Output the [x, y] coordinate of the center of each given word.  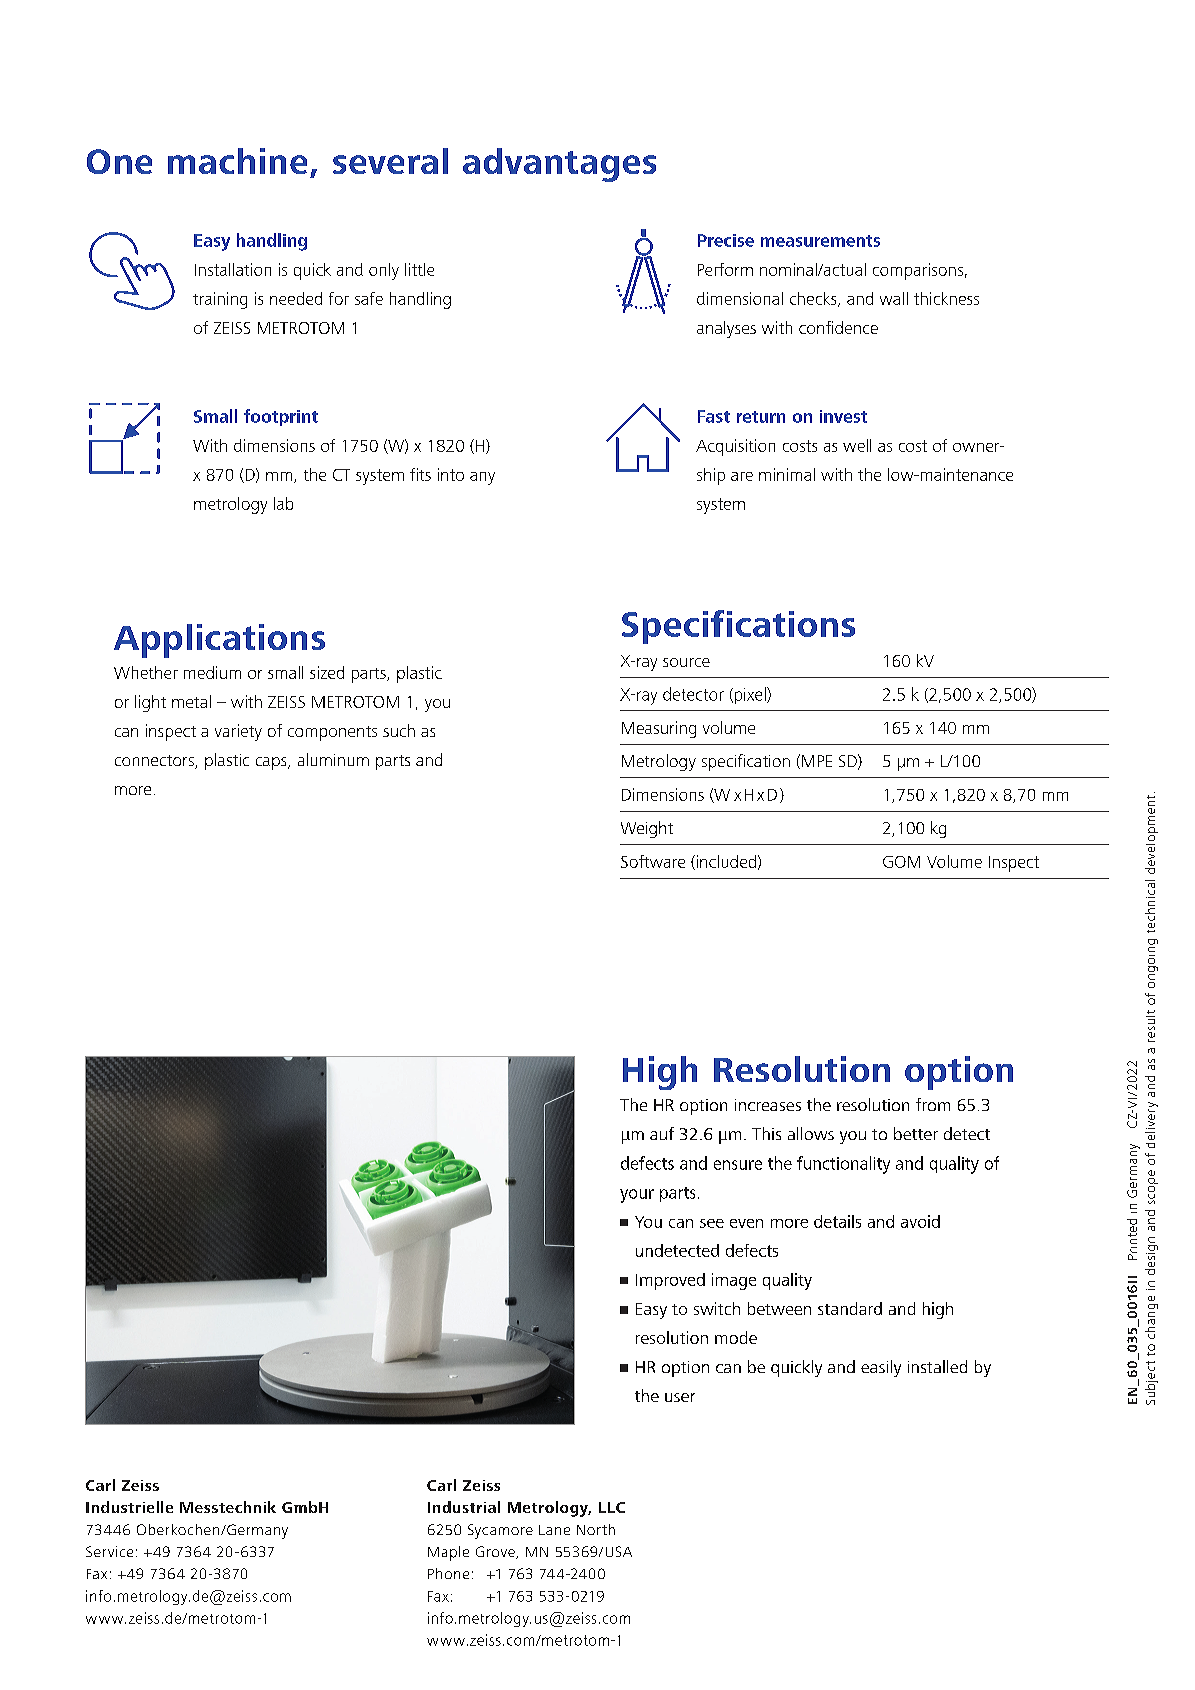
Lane [554, 1530]
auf [662, 1133]
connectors [155, 762]
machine [237, 161]
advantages [559, 165]
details [837, 1221]
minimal [787, 474]
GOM [901, 862]
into [451, 474]
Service [109, 1551]
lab [283, 503]
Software [653, 861]
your [637, 1196]
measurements [820, 241]
